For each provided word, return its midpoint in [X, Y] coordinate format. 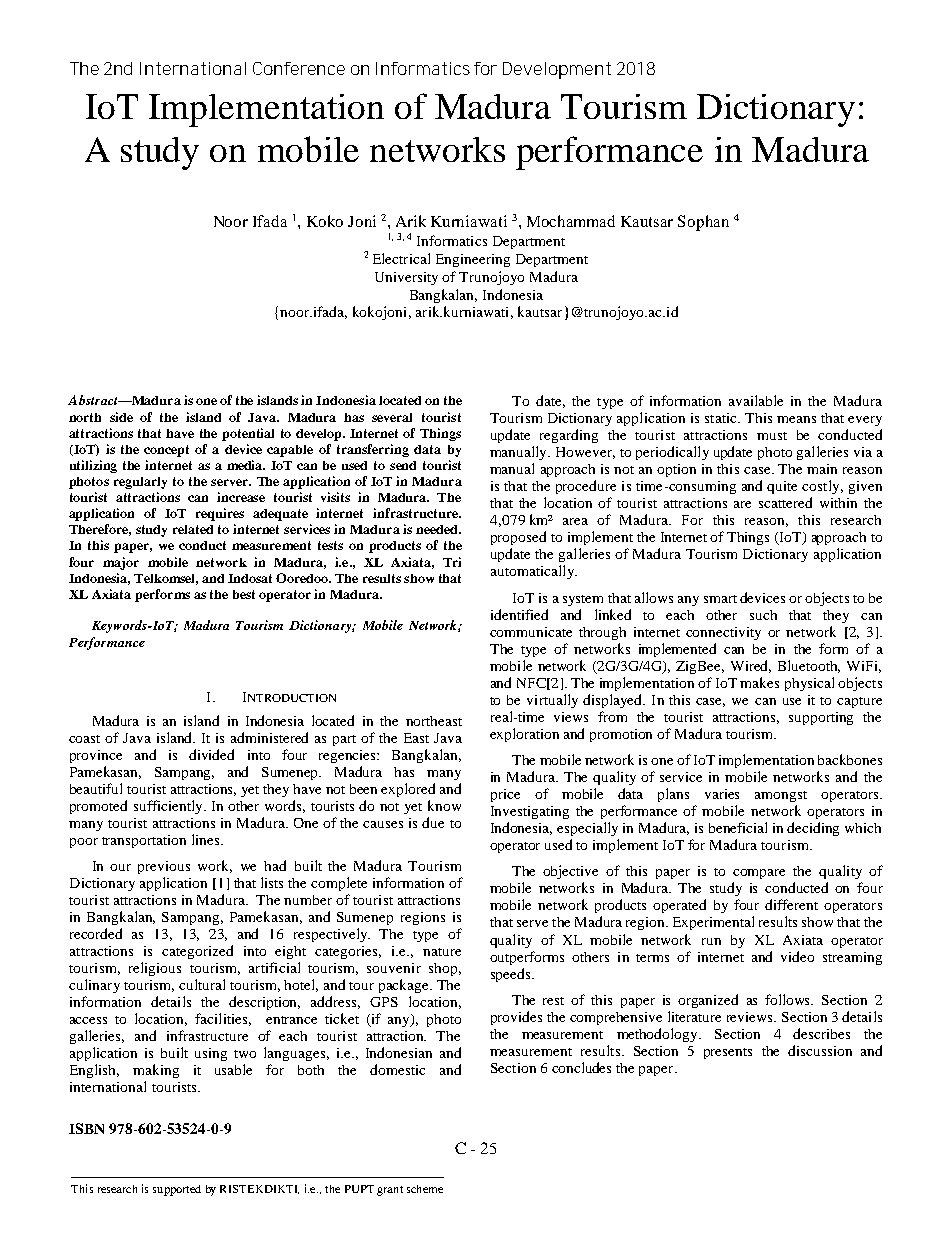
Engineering [473, 260]
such [763, 615]
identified [519, 614]
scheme [425, 1189]
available [756, 400]
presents [728, 1053]
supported [177, 1190]
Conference [299, 68]
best [244, 594]
